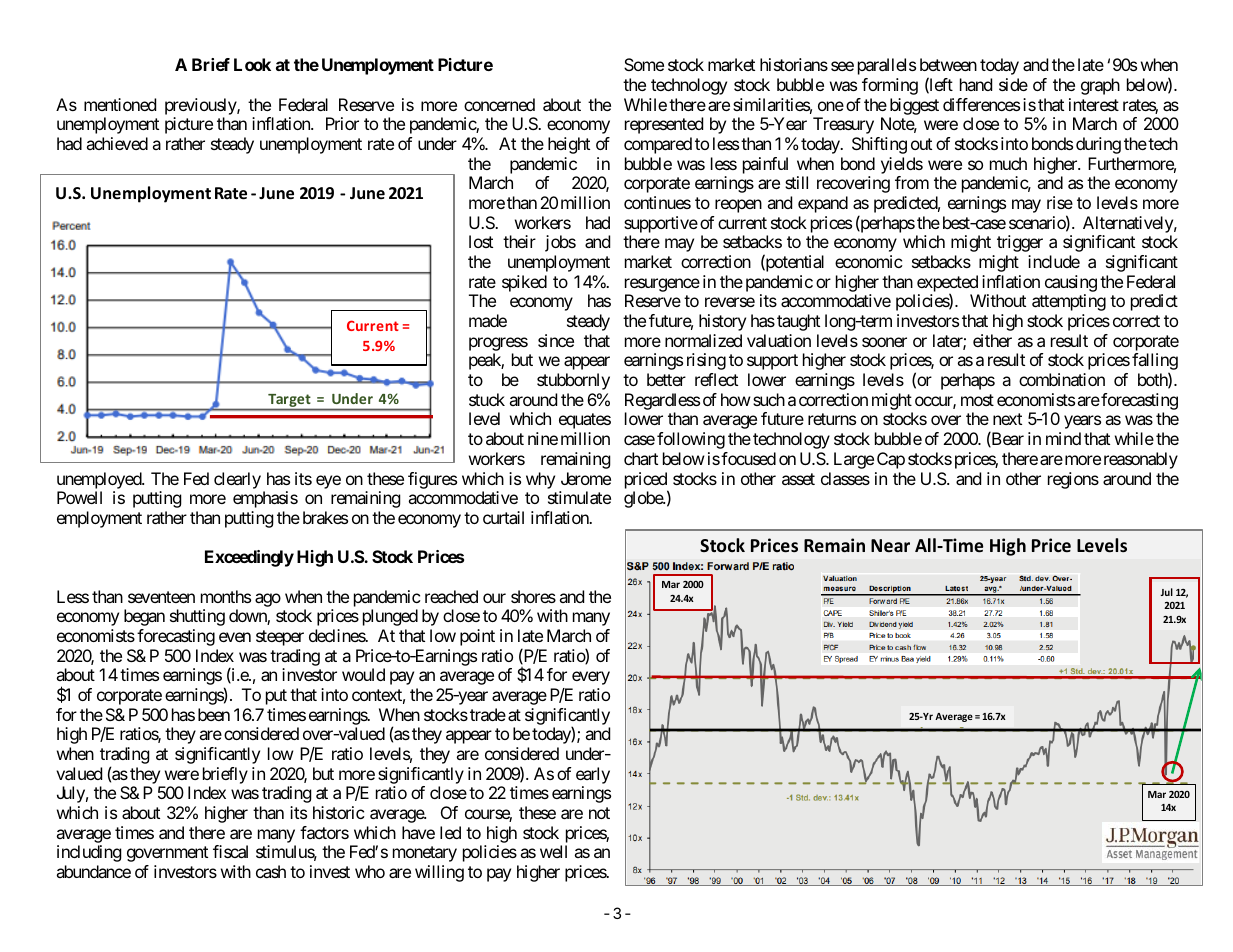 The image size is (1233, 952). Describe the element at coordinates (450, 832) in the page. I see `led` at that location.
